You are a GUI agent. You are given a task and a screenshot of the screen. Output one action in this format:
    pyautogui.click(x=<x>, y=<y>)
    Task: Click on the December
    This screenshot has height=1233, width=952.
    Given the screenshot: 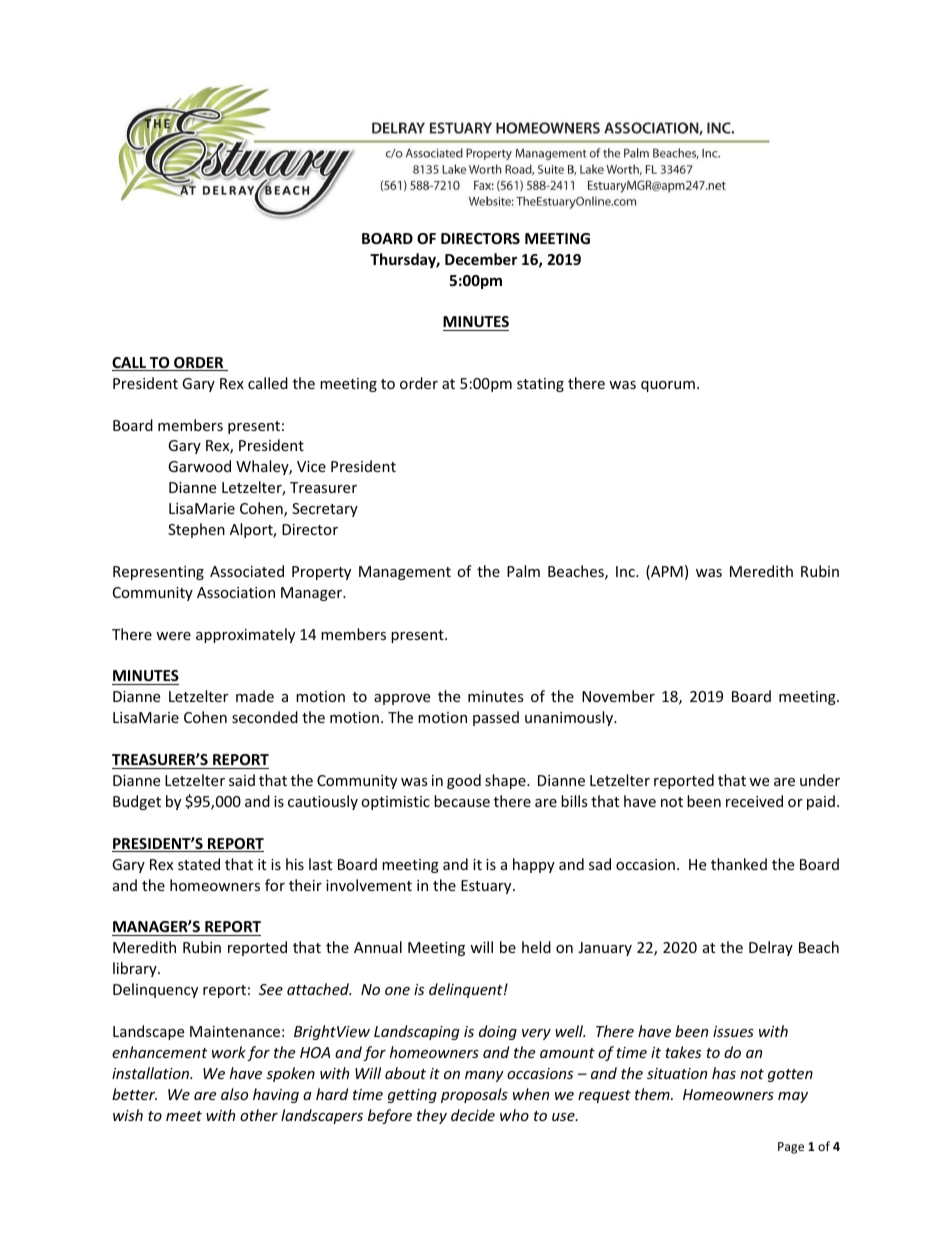 What is the action you would take?
    pyautogui.click(x=481, y=259)
